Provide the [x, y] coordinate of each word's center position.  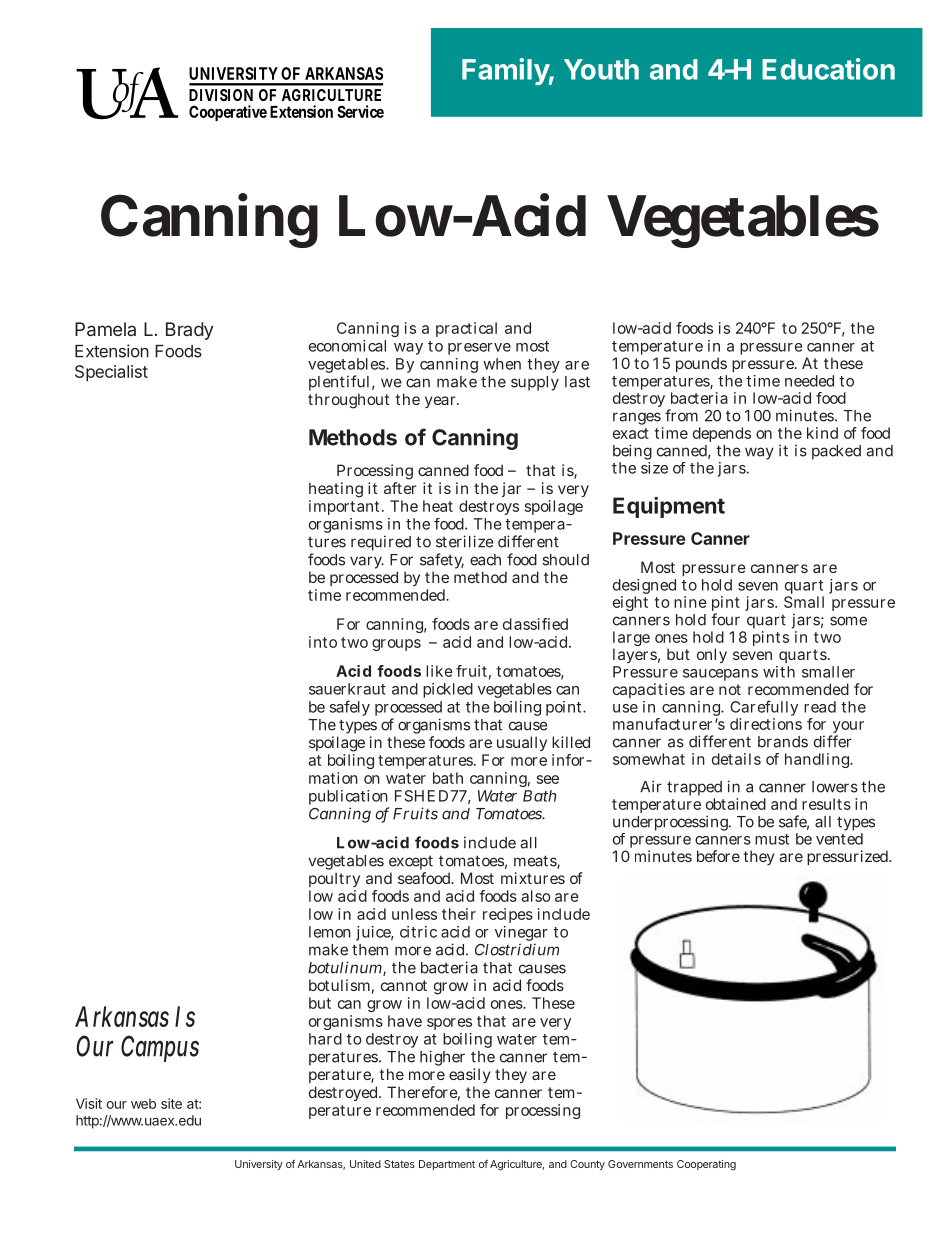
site [171, 1103]
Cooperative [228, 113]
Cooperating [706, 1165]
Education [828, 69]
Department [447, 1165]
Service [360, 111]
